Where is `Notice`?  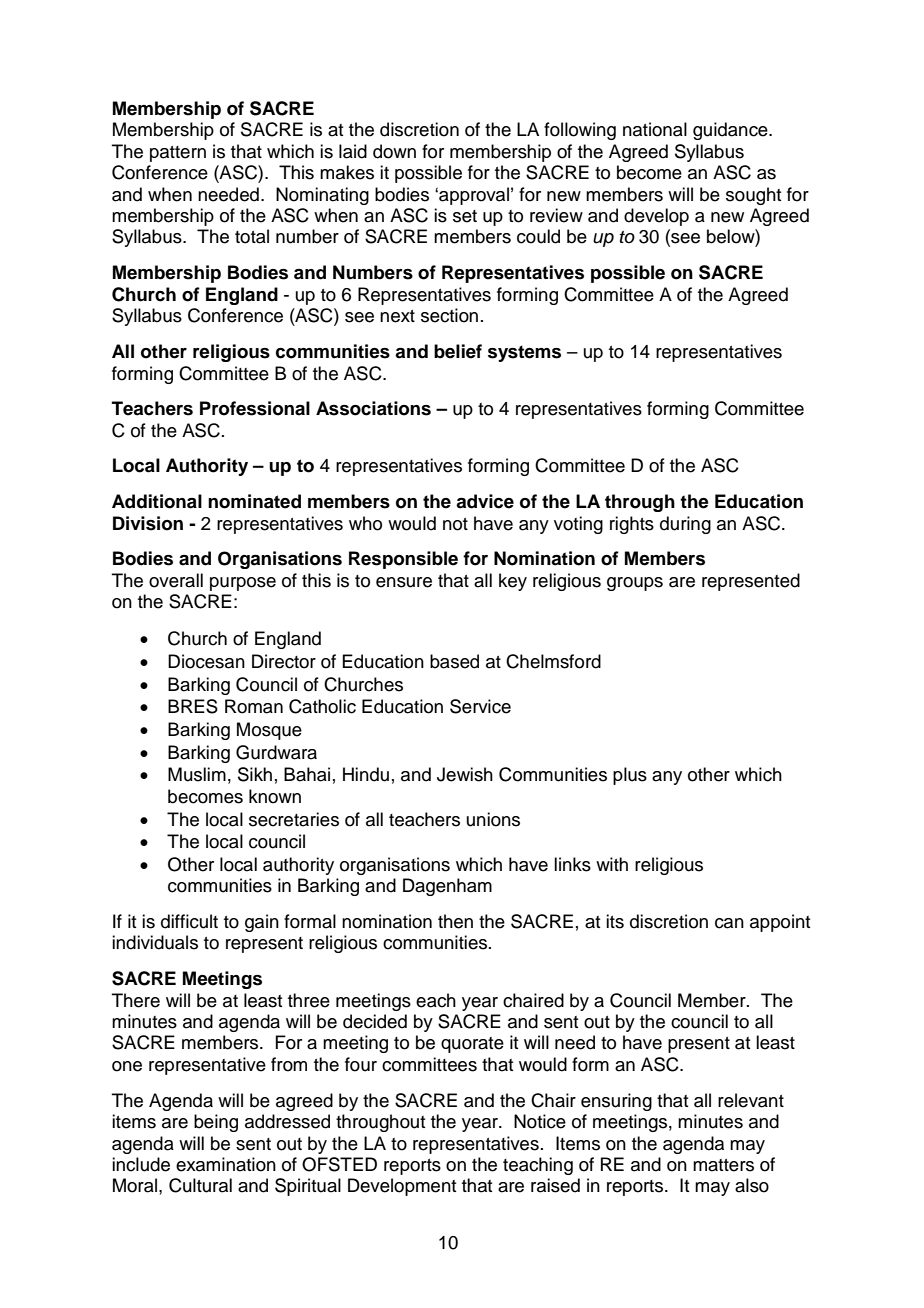
Notice is located at coordinates (540, 1121).
